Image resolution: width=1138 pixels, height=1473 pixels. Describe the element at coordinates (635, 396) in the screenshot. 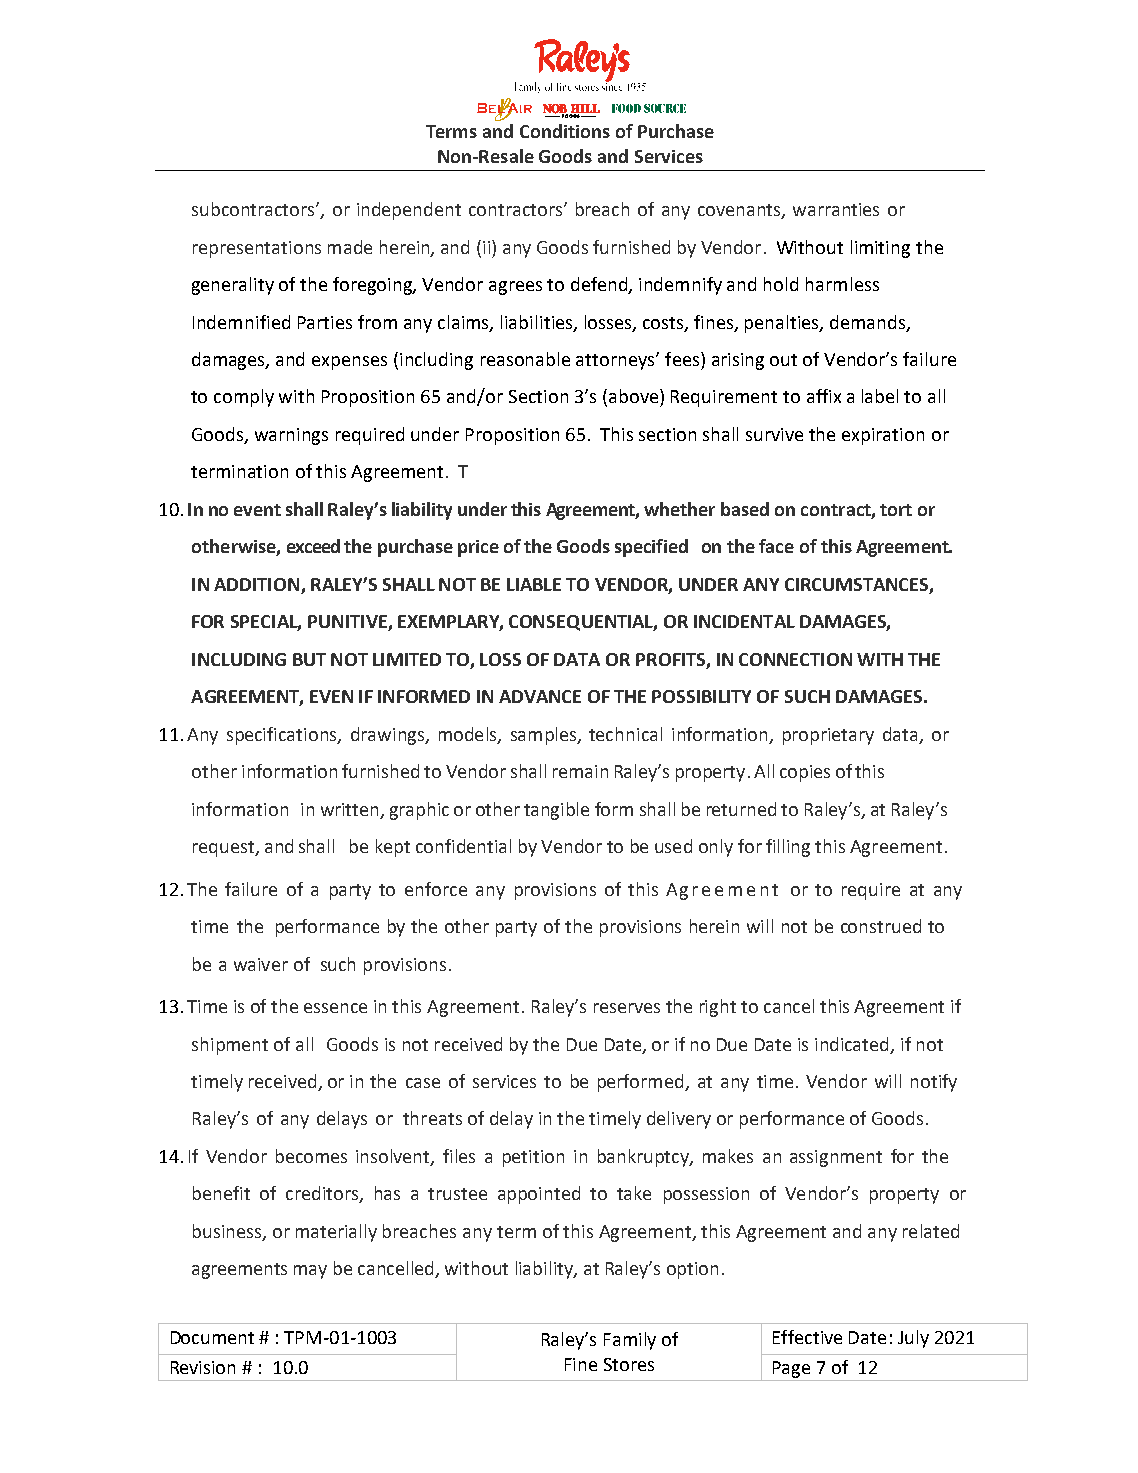

I see `above` at that location.
